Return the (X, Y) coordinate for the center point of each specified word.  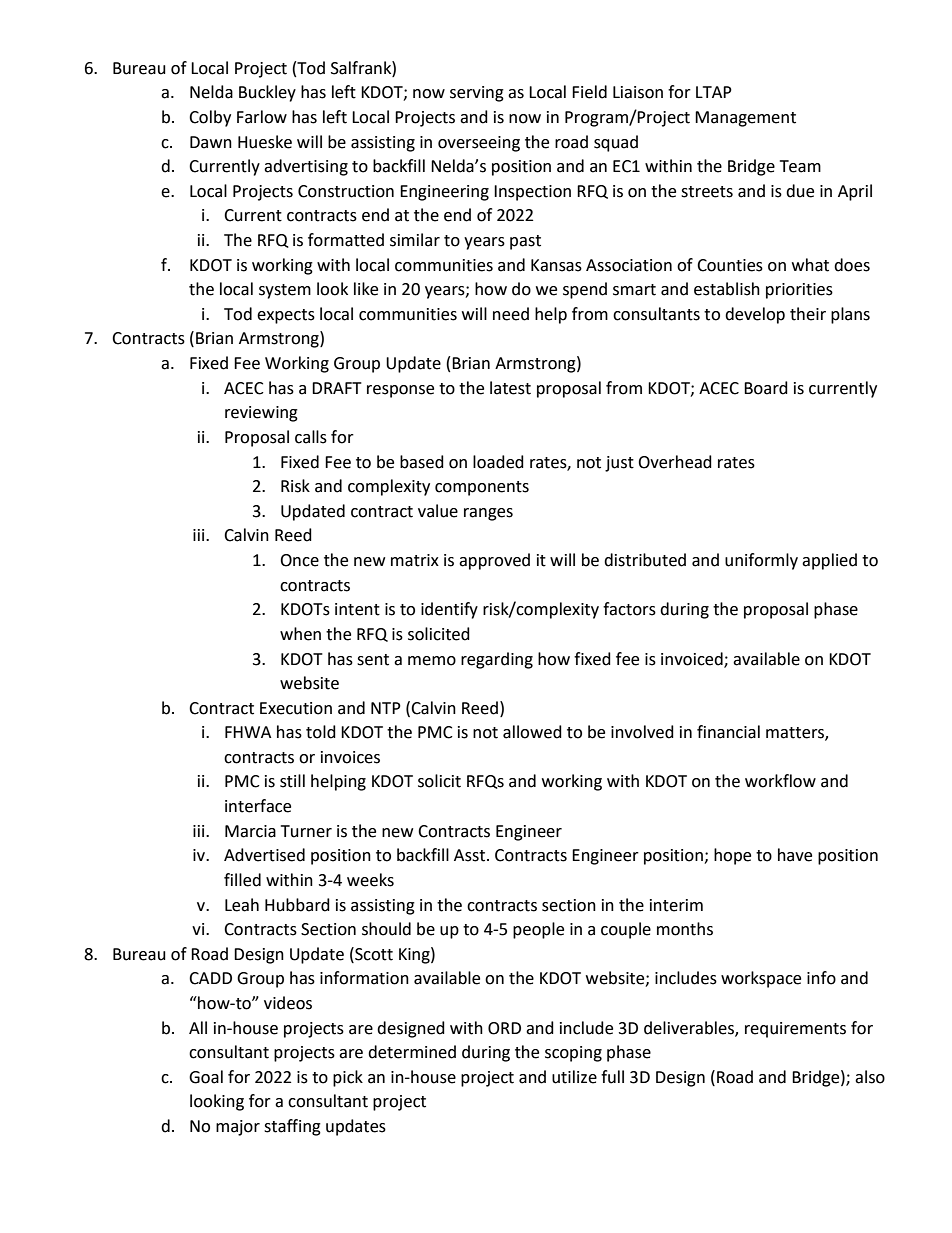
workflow (780, 781)
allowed (532, 732)
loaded (498, 462)
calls (311, 437)
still (292, 781)
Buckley (267, 93)
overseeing (479, 144)
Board (766, 388)
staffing (292, 1127)
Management (745, 119)
